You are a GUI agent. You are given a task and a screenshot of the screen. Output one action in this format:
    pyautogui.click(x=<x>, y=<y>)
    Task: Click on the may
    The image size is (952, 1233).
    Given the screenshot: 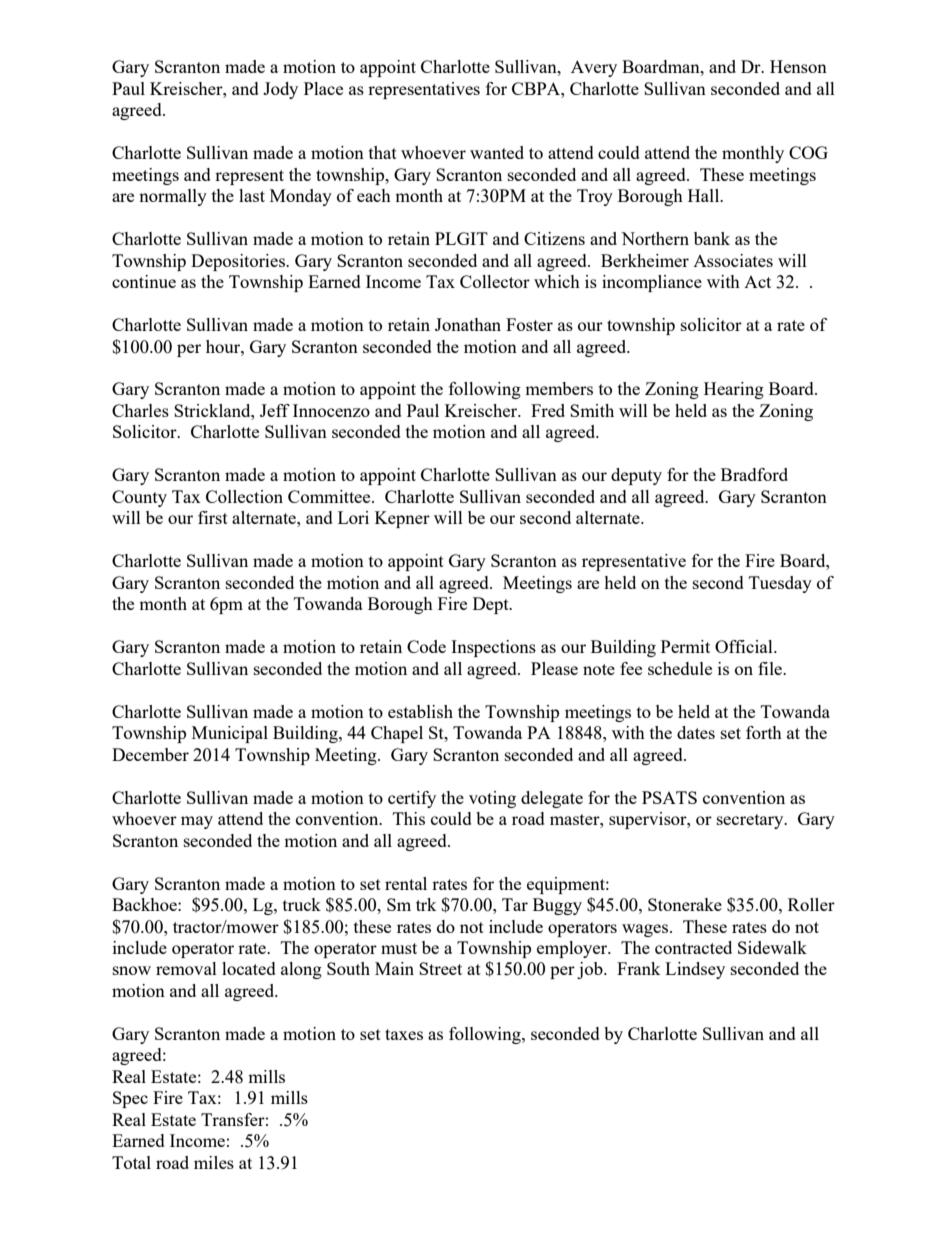 What is the action you would take?
    pyautogui.click(x=197, y=822)
